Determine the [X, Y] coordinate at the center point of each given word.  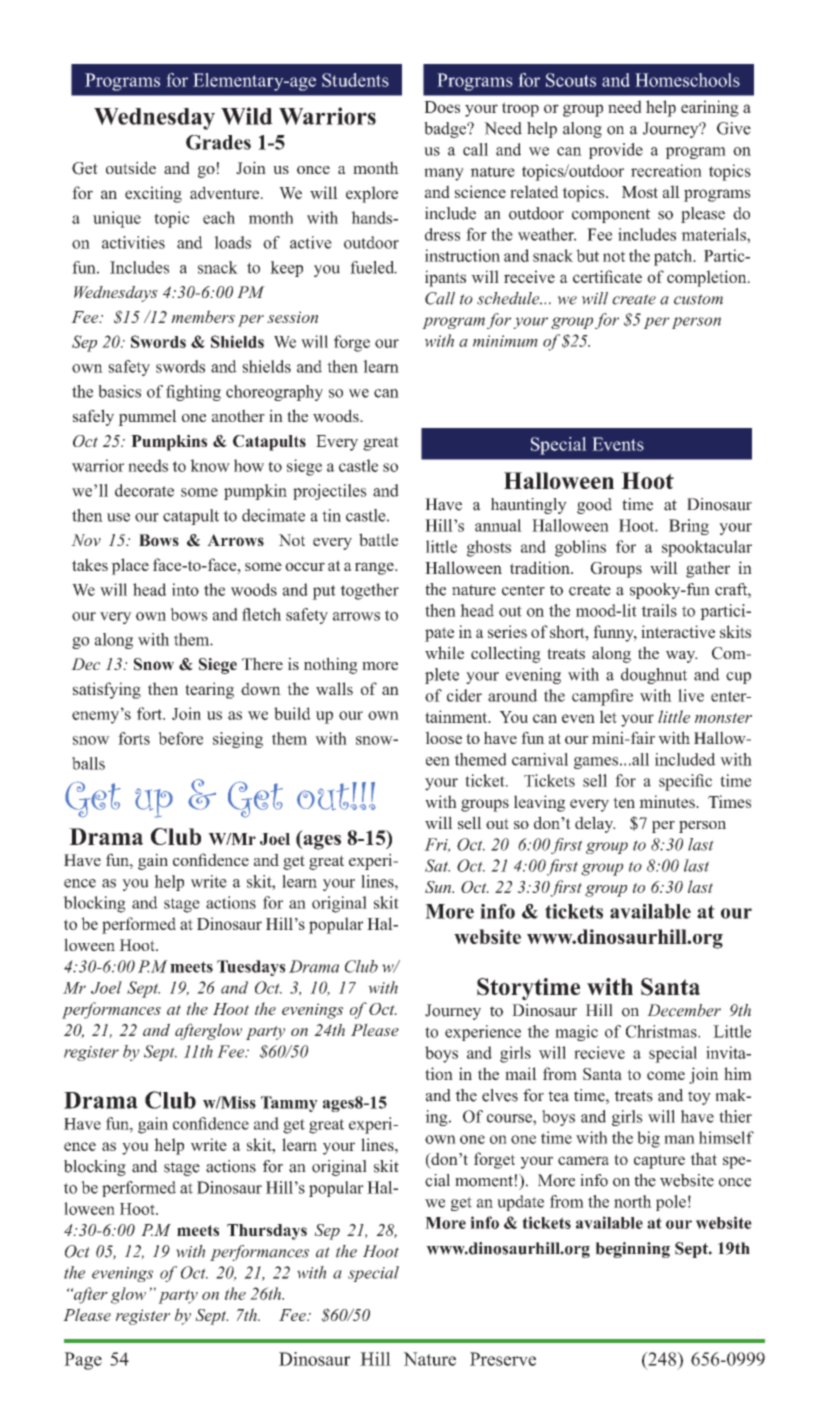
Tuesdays [251, 968]
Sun [439, 887]
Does [442, 107]
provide [616, 151]
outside [131, 167]
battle [378, 539]
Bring [689, 527]
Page [83, 1361]
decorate [144, 490]
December [684, 1010]
